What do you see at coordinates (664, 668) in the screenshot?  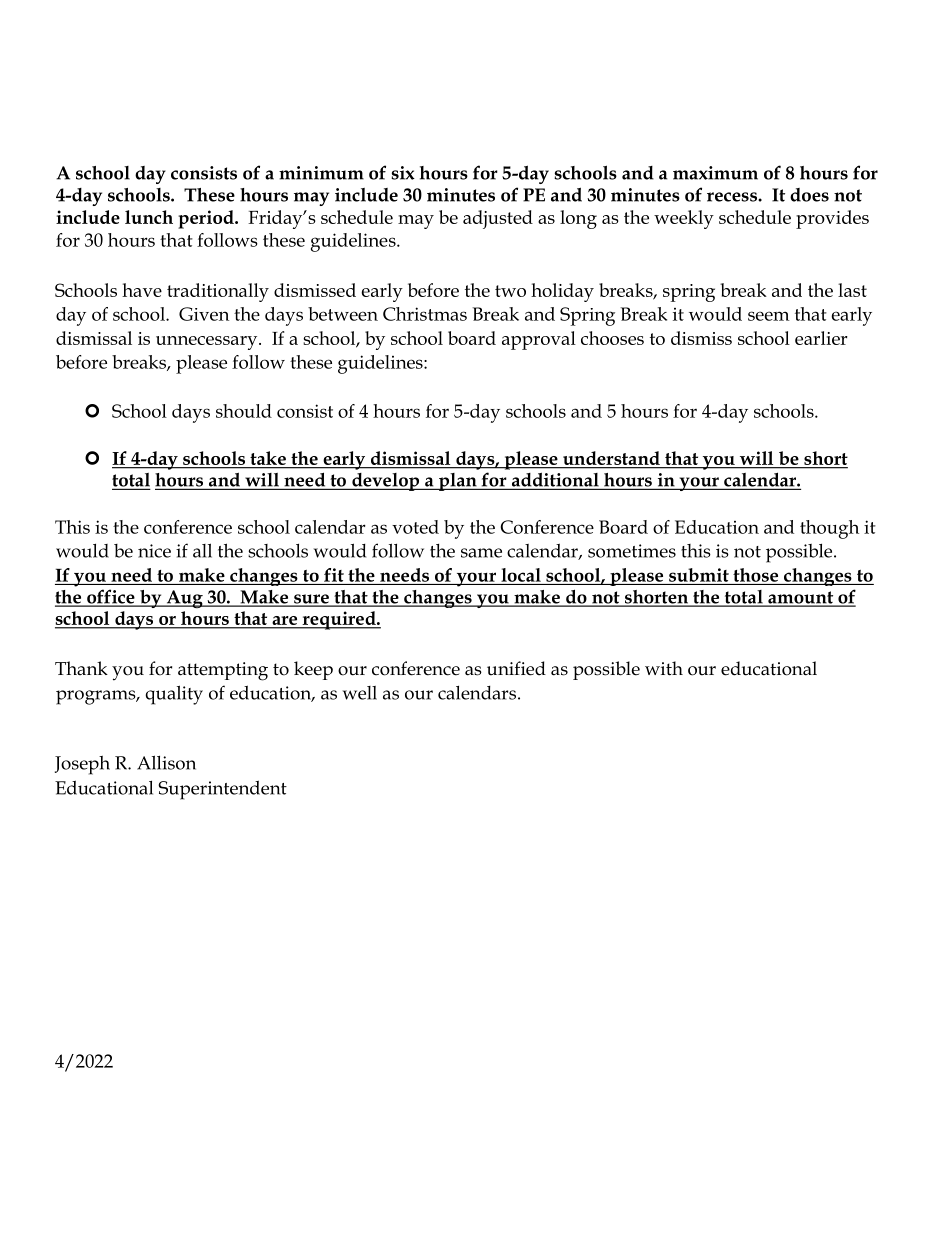 I see `with` at bounding box center [664, 668].
